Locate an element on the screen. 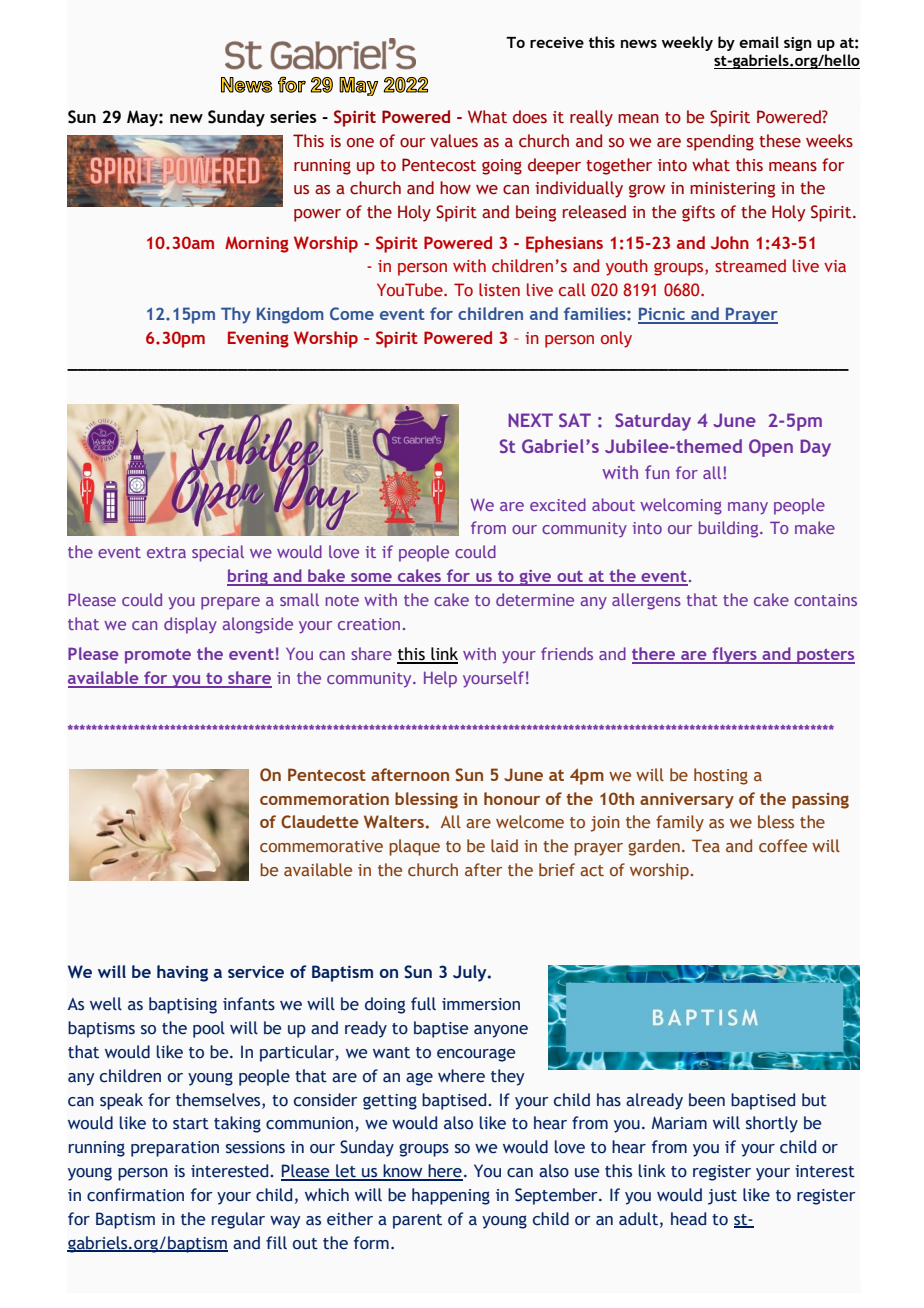 The height and width of the screenshot is (1308, 924). flyers is located at coordinates (734, 655).
